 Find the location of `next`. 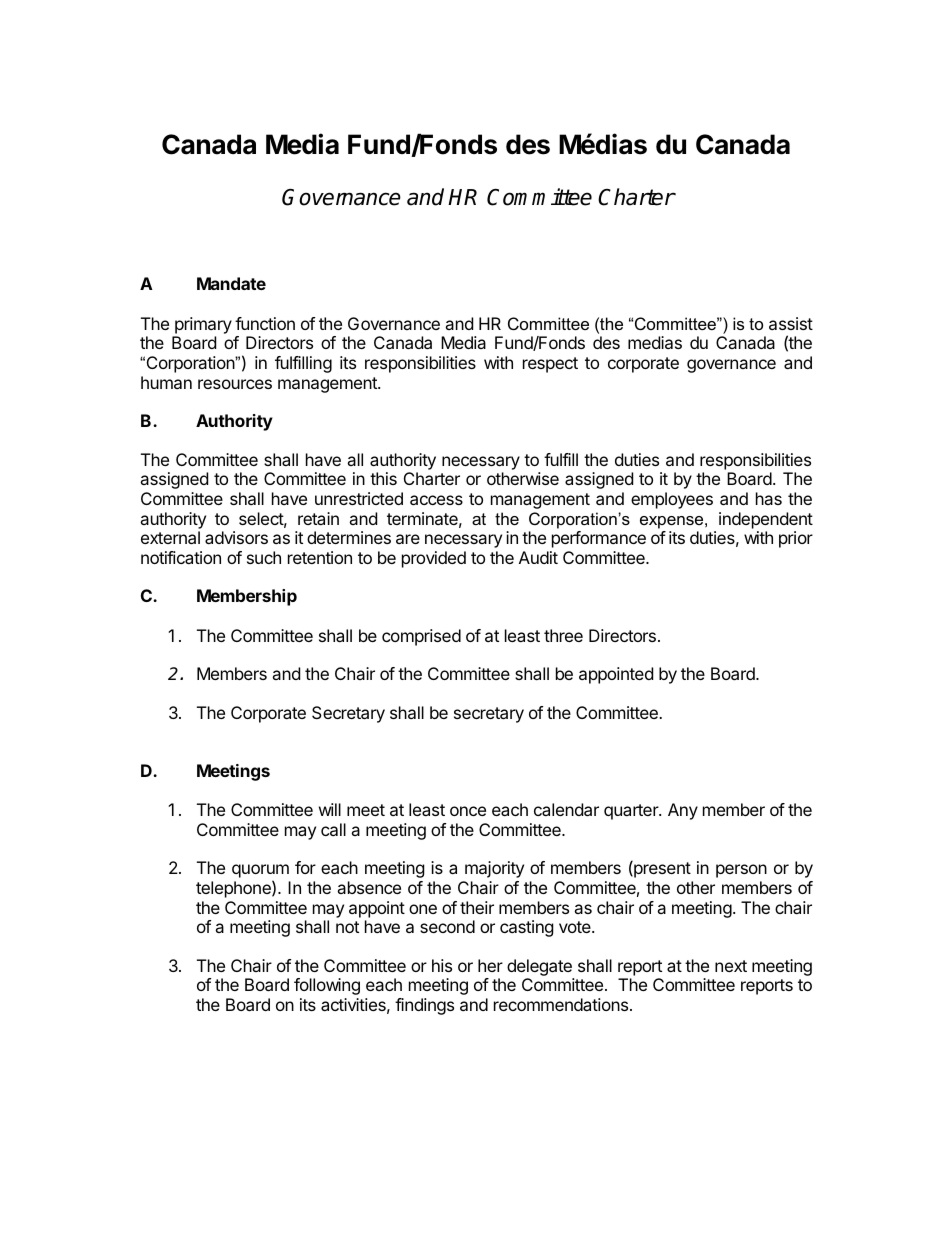

next is located at coordinates (731, 966).
